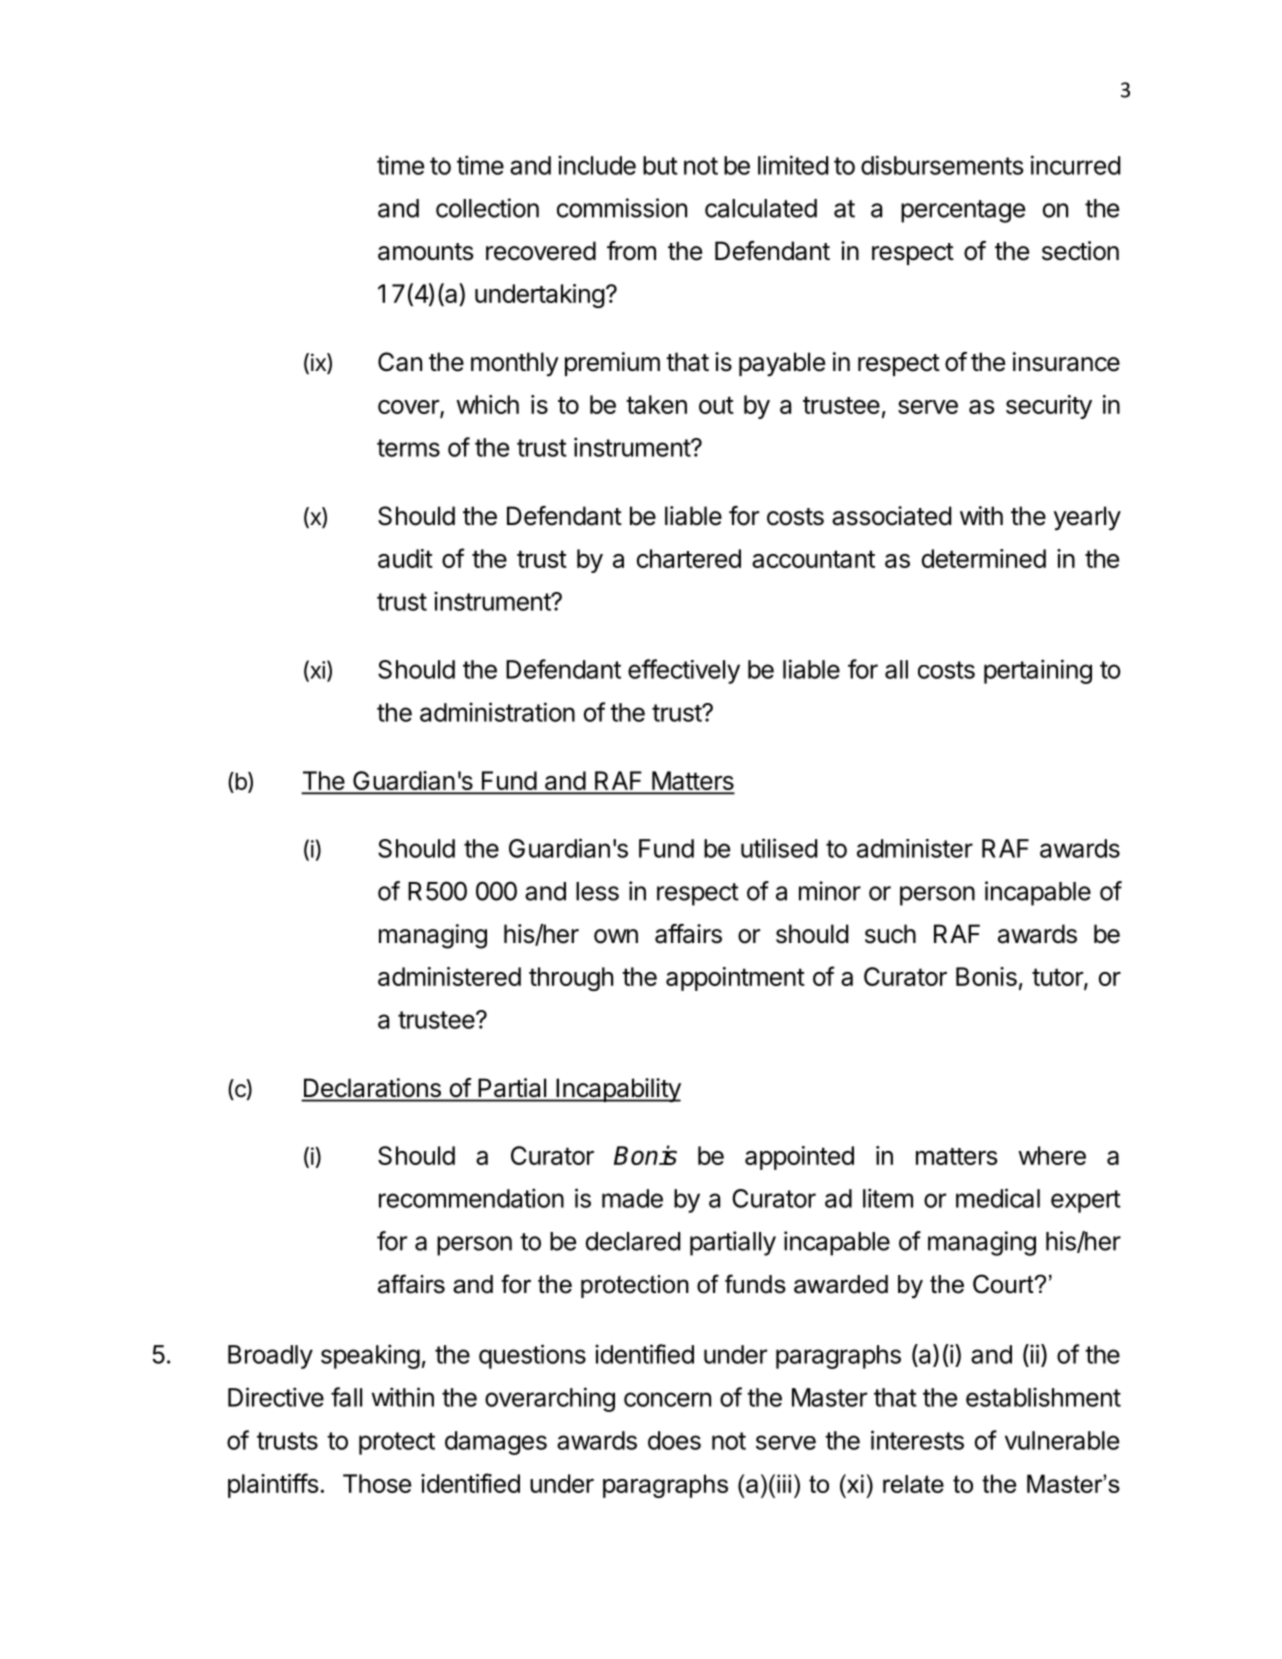 The image size is (1282, 1659). I want to click on amounts, so click(425, 252).
